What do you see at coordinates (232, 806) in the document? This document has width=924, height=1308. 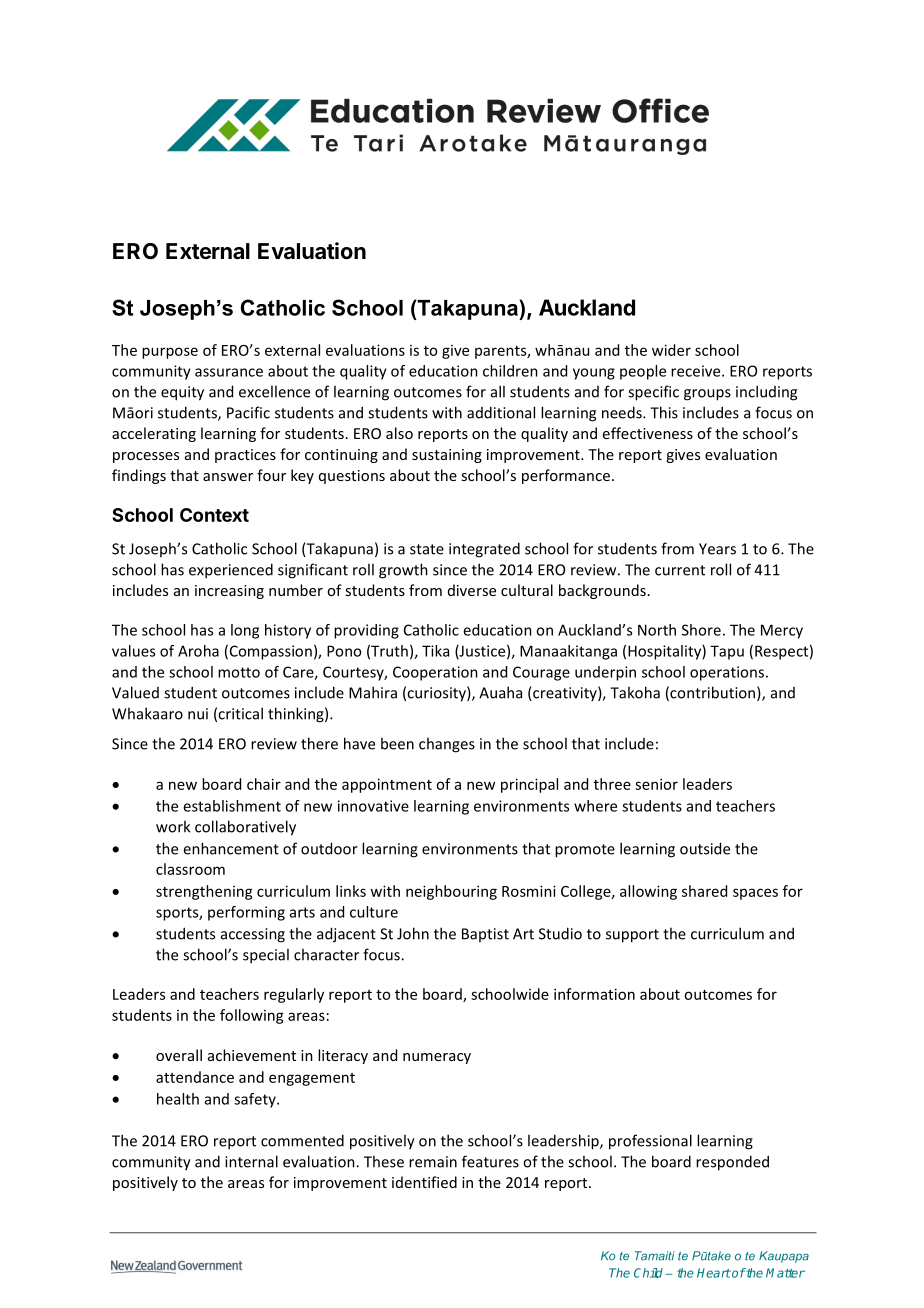 I see `establishment` at bounding box center [232, 806].
